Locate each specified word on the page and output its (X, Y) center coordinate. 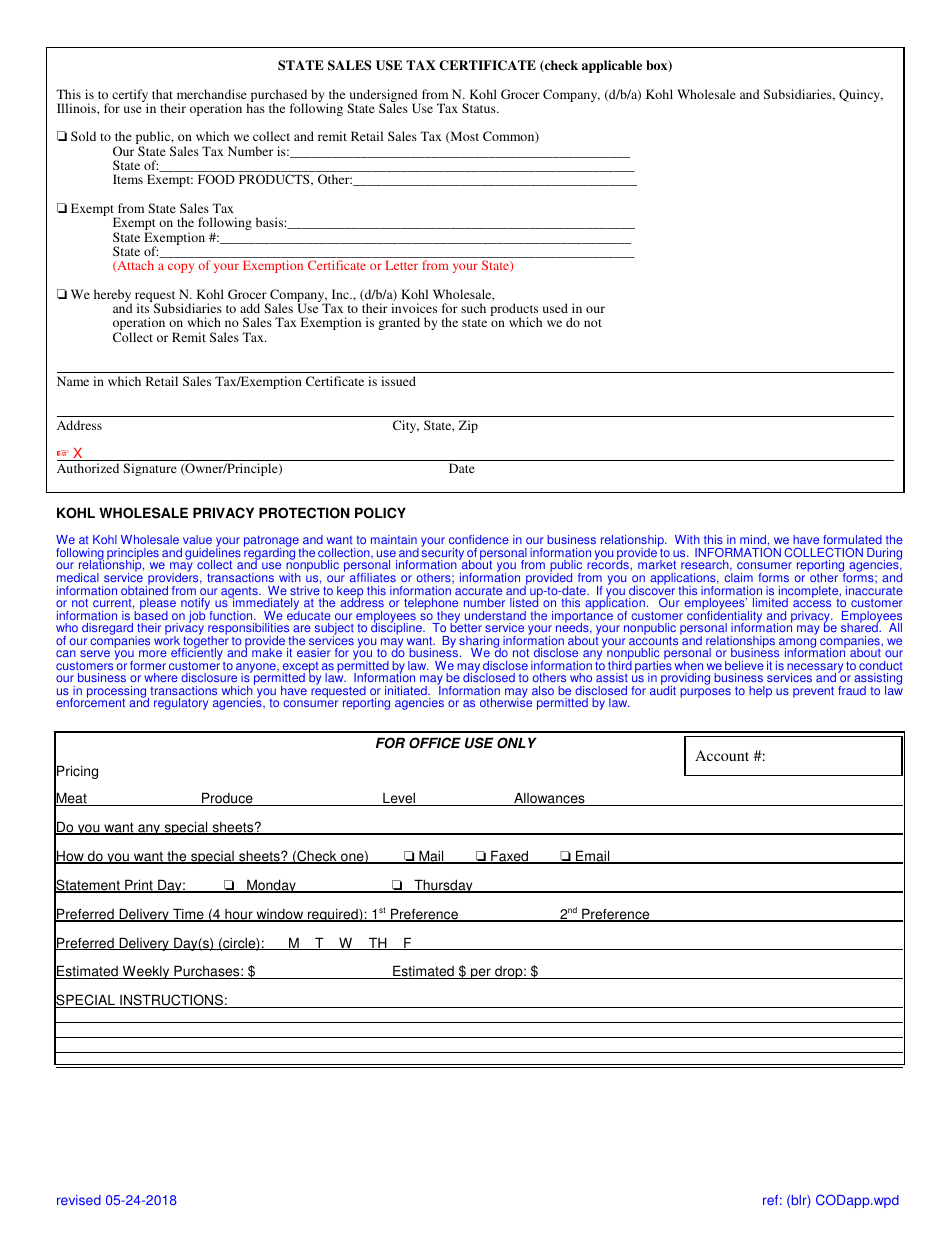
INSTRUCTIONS (171, 1001)
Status (480, 108)
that (162, 94)
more (153, 653)
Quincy (861, 95)
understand (495, 615)
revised (79, 1200)
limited (770, 602)
